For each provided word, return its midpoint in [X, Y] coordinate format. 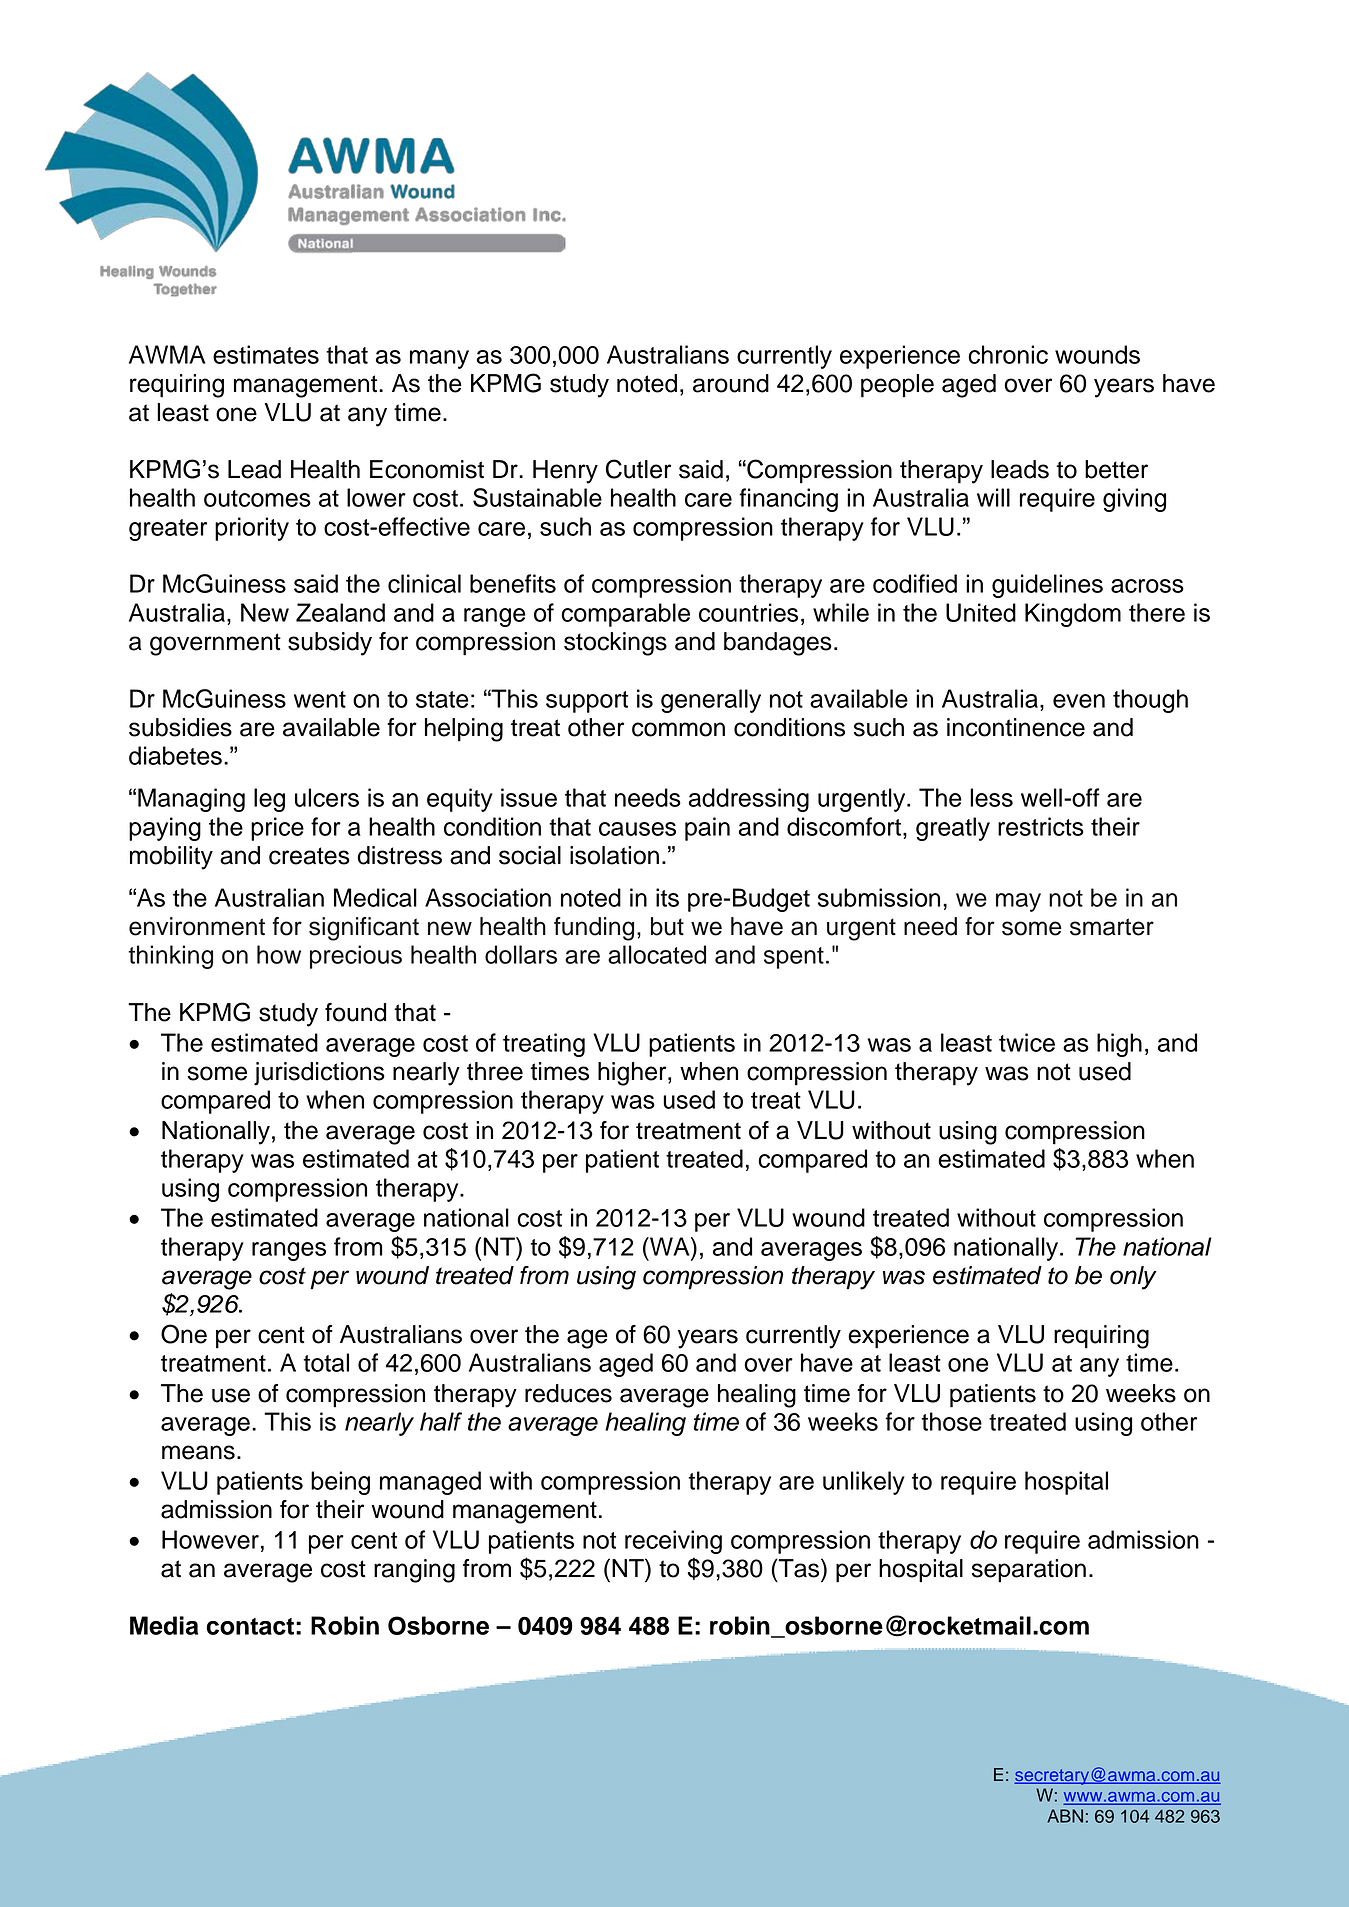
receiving [673, 1542]
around [731, 383]
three [495, 1071]
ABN [1065, 1816]
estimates [266, 354]
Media [164, 1625]
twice [1027, 1042]
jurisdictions [319, 1074]
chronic [1008, 354]
